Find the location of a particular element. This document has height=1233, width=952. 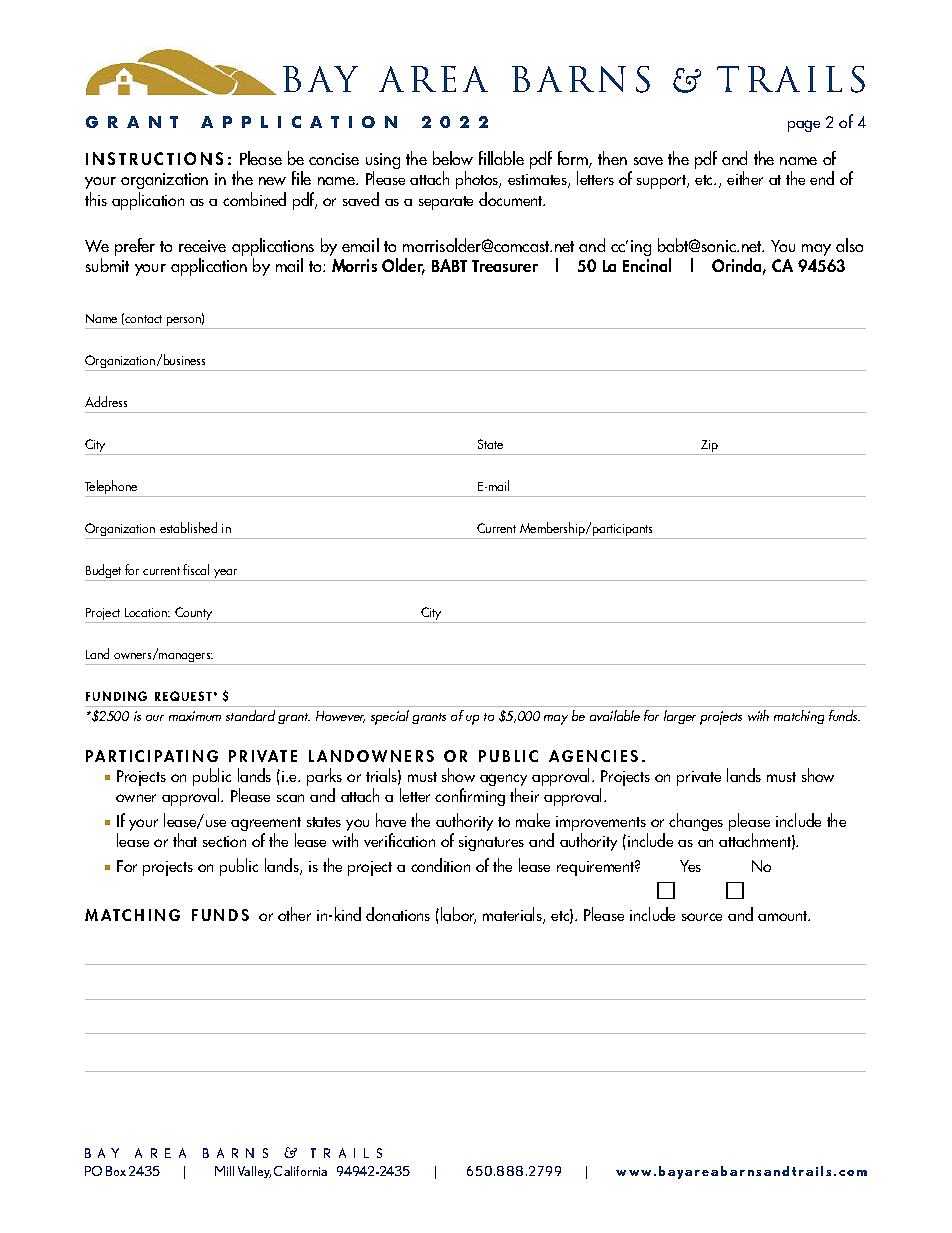

matching is located at coordinates (799, 717).
